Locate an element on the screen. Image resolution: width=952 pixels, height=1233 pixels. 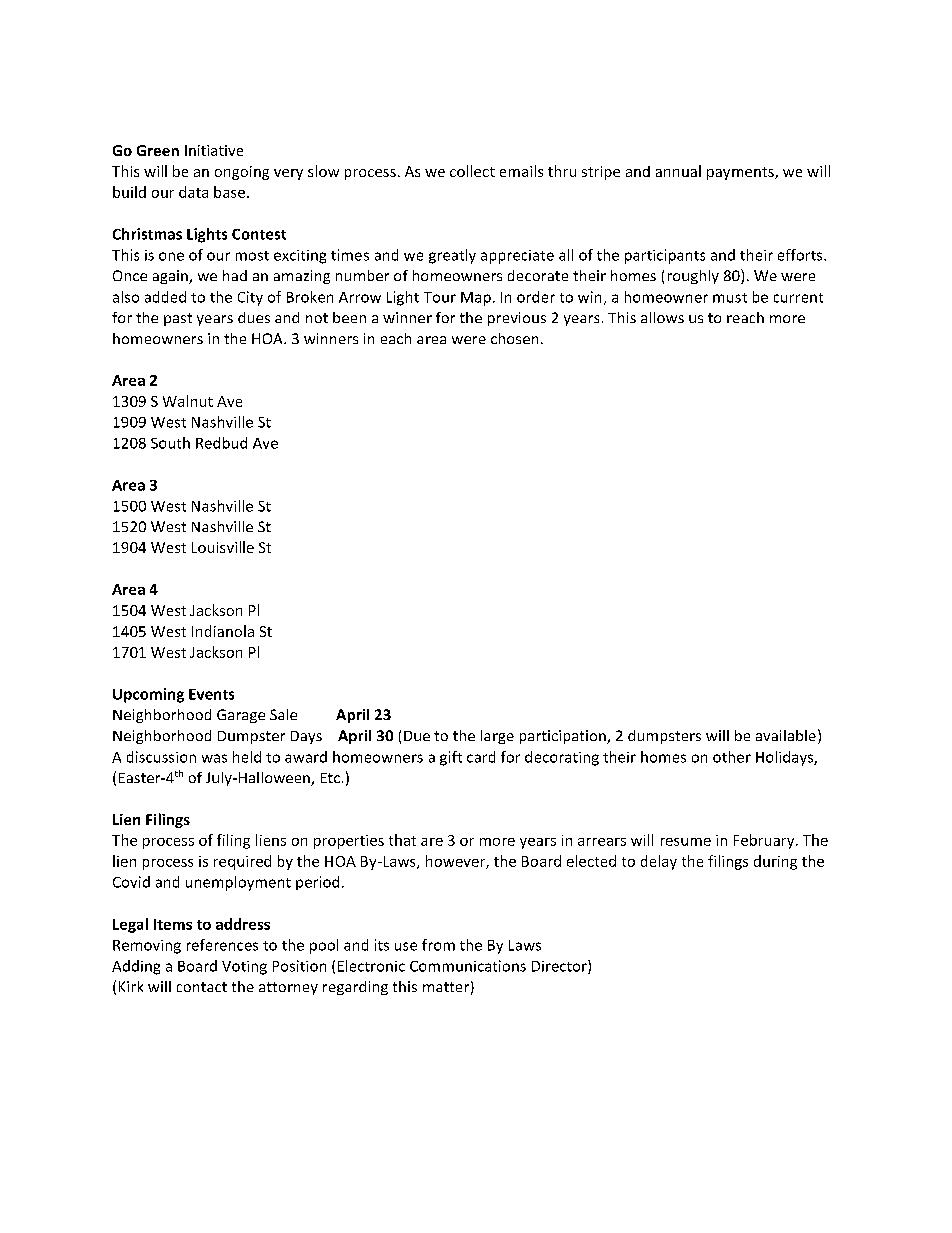
Communications is located at coordinates (468, 966).
